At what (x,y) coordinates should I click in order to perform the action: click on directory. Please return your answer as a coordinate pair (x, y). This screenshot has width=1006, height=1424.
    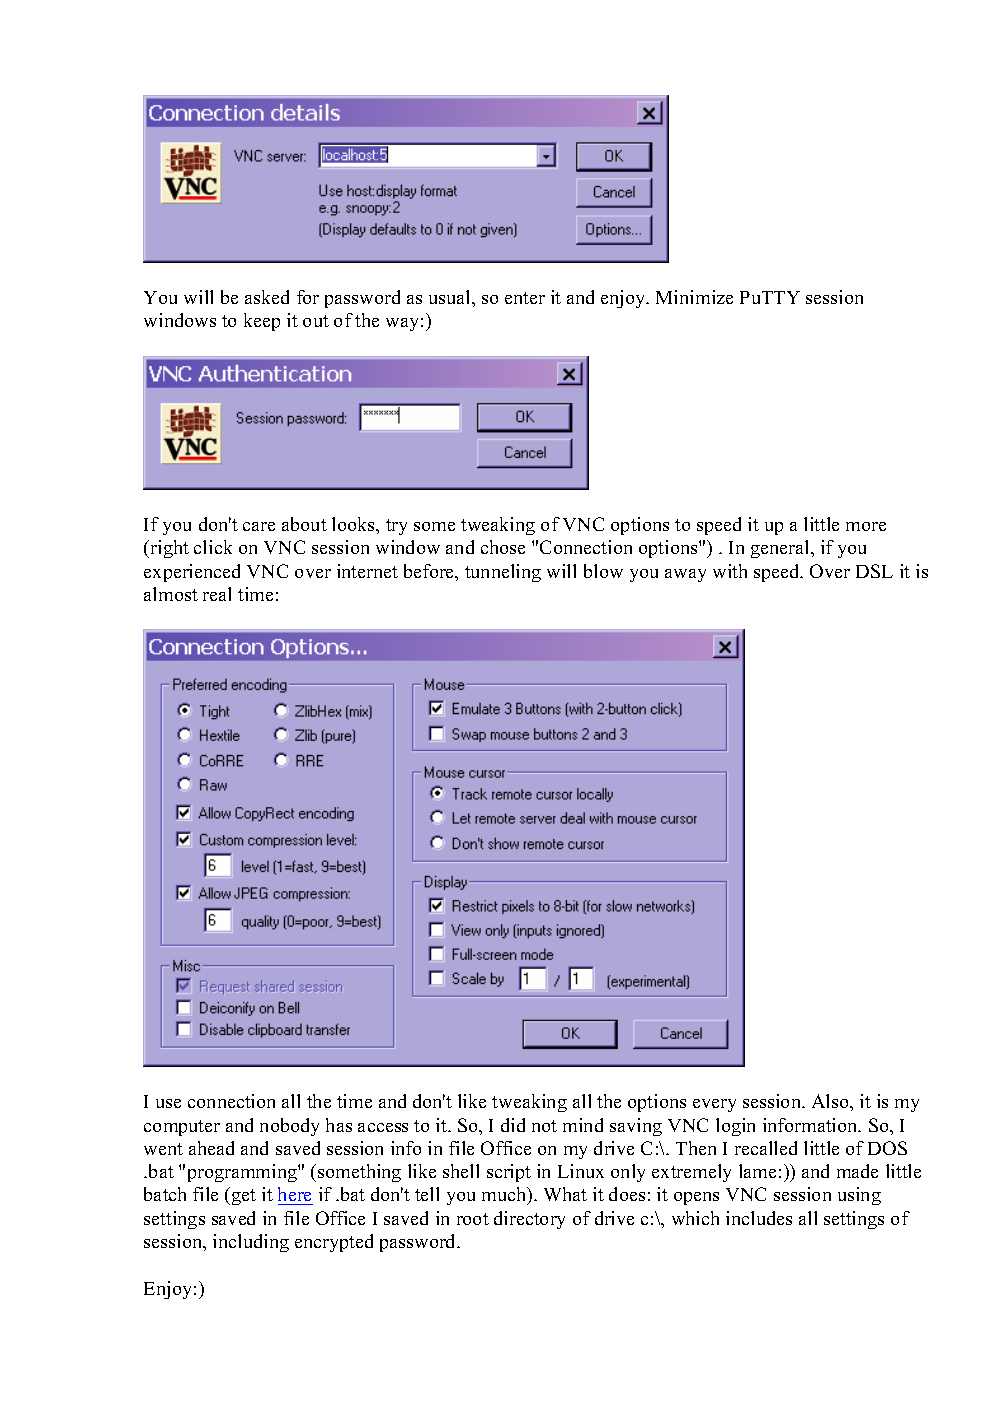
    Looking at the image, I should click on (529, 1220).
